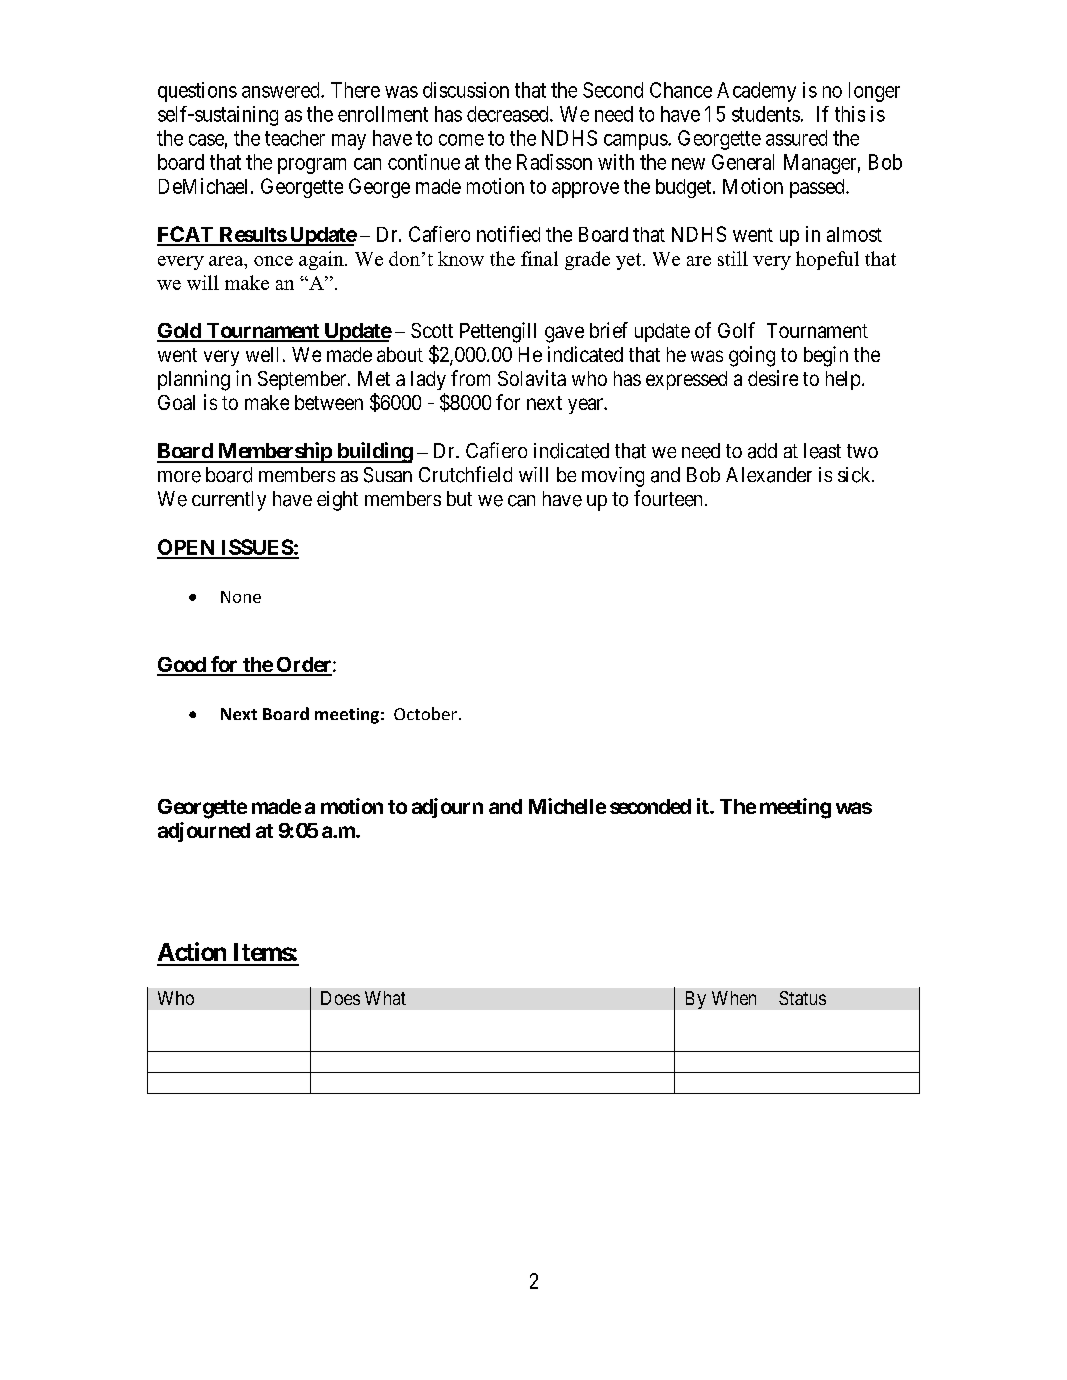 This page has width=1067, height=1380. What do you see at coordinates (509, 114) in the page?
I see `decreased` at bounding box center [509, 114].
